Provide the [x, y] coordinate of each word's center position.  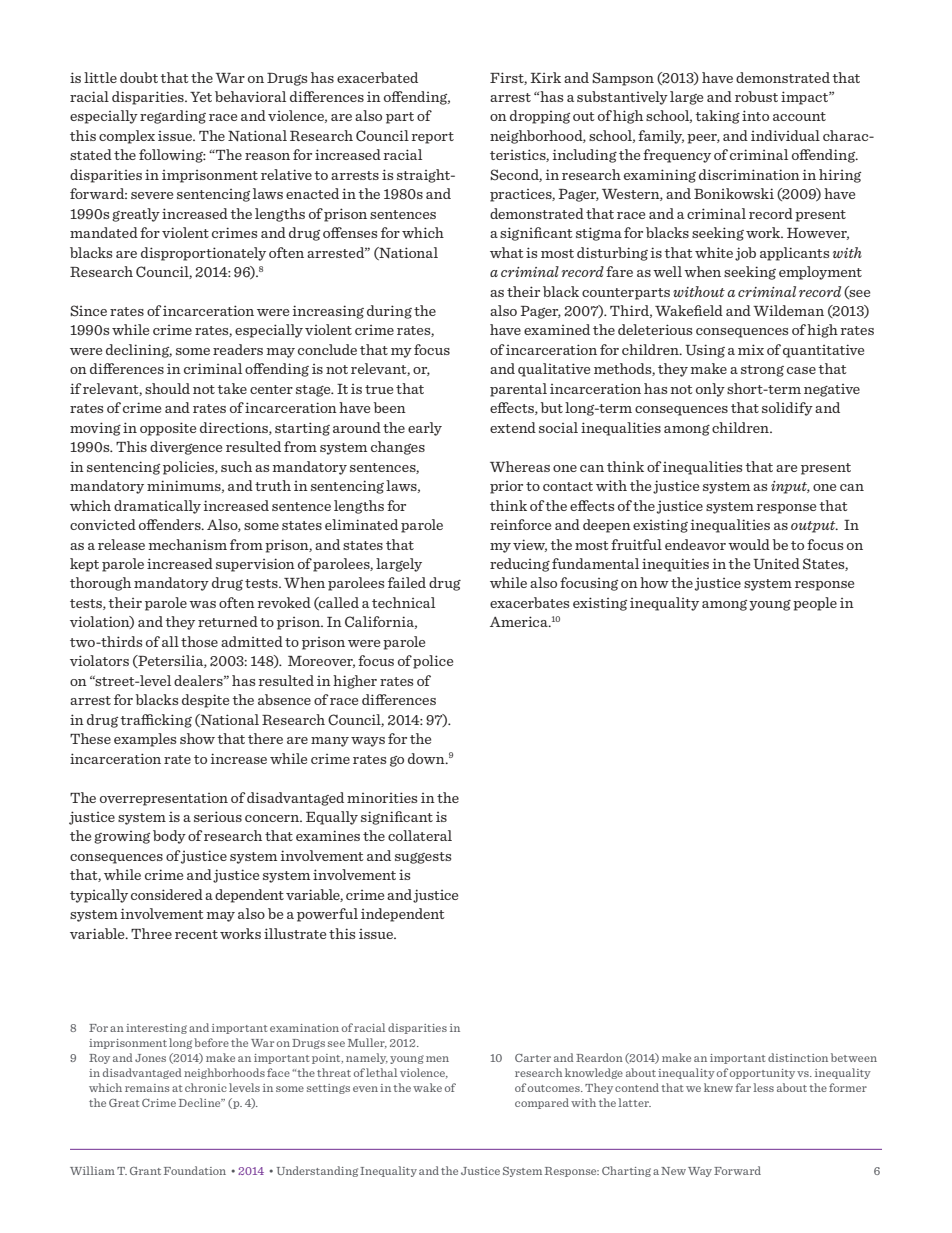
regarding [173, 117]
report [433, 138]
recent [196, 934]
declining [139, 351]
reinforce [520, 524]
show [197, 738]
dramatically [157, 507]
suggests [423, 858]
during [389, 312]
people [815, 604]
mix [751, 349]
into [755, 115]
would [749, 544]
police [433, 662]
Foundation [195, 1170]
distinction [798, 1057]
